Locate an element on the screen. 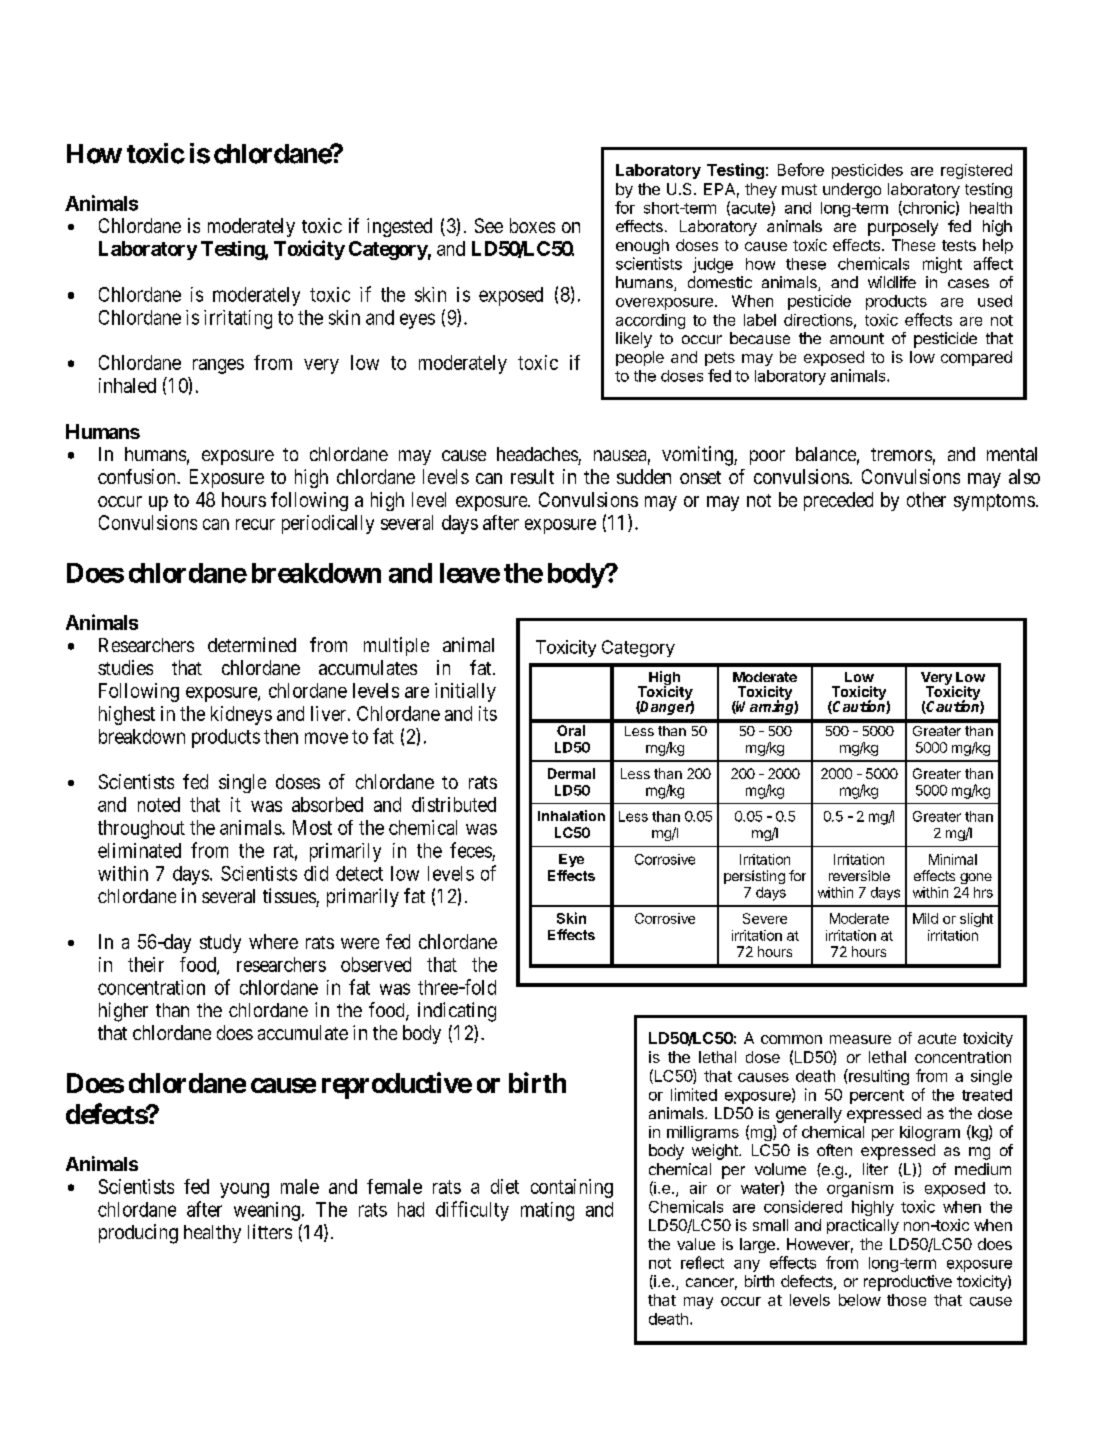 This screenshot has width=1105, height=1429. litters is located at coordinates (270, 1231).
